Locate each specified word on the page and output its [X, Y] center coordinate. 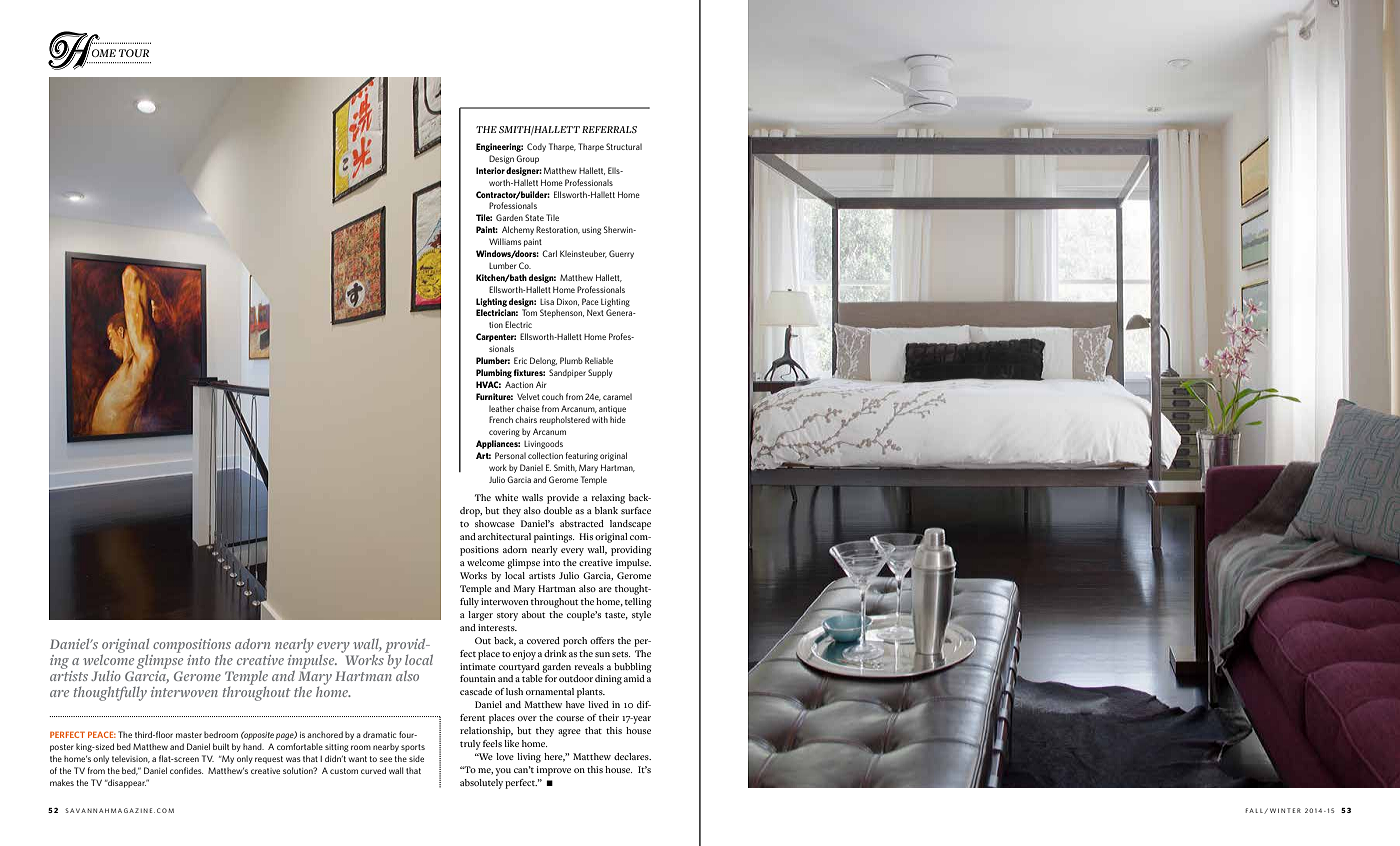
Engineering [499, 147]
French [501, 419]
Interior [490, 170]
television [131, 759]
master [189, 735]
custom [344, 771]
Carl [549, 253]
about [533, 614]
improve [553, 771]
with [600, 419]
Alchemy [518, 230]
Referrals [609, 129]
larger [480, 616]
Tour [134, 53]
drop [471, 512]
